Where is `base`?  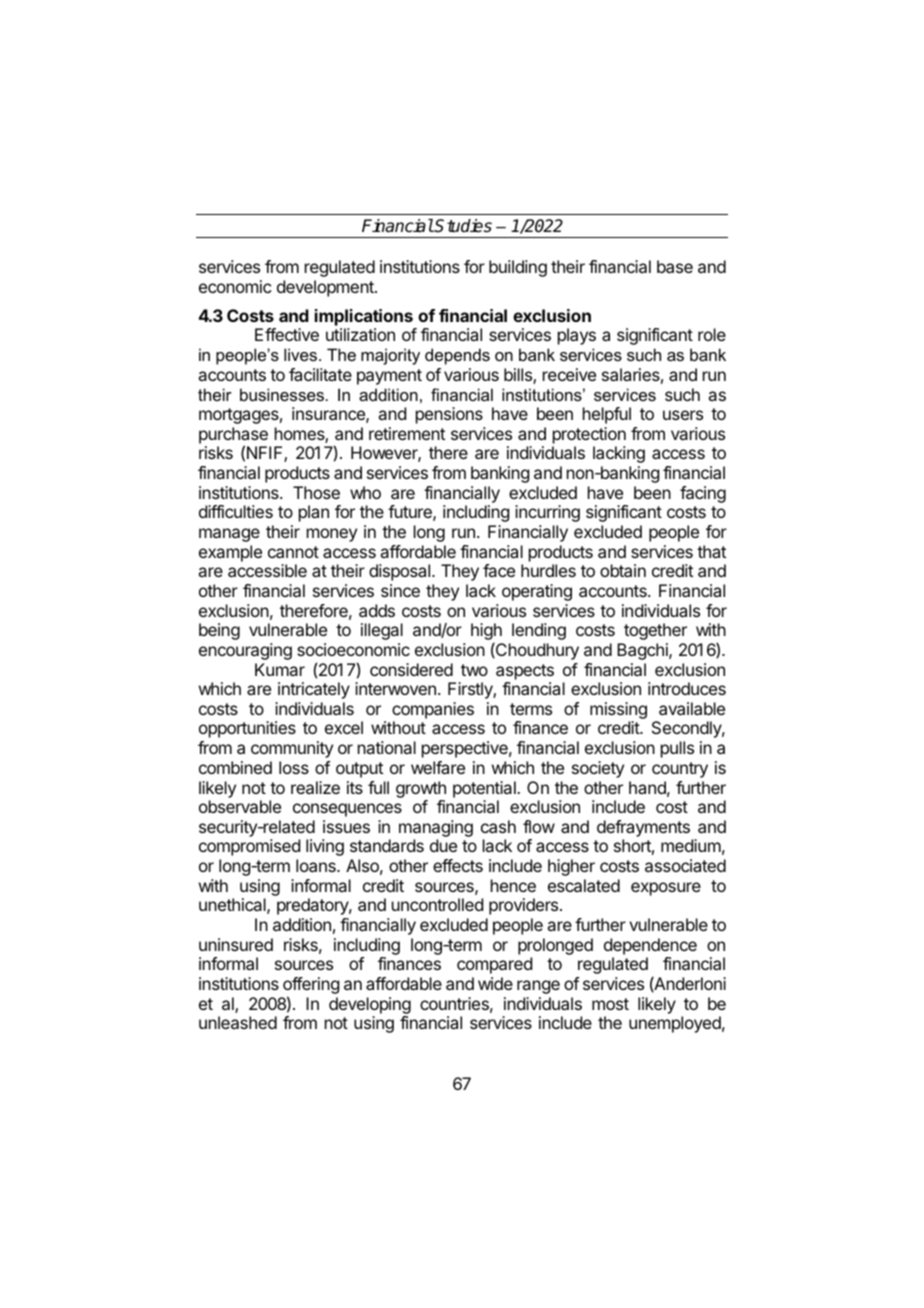 base is located at coordinates (675, 266).
